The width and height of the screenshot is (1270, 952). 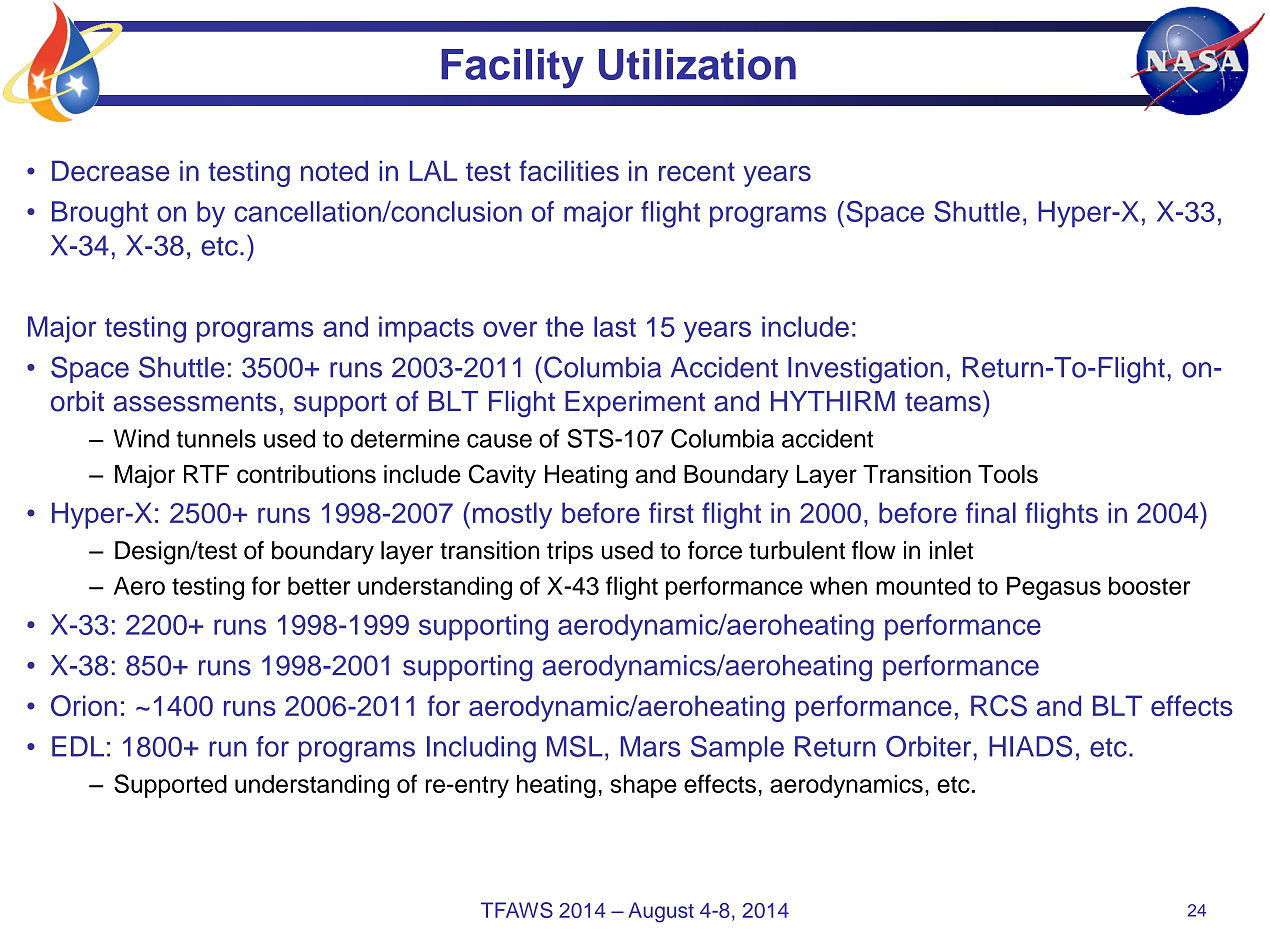 I want to click on August, so click(x=661, y=912).
